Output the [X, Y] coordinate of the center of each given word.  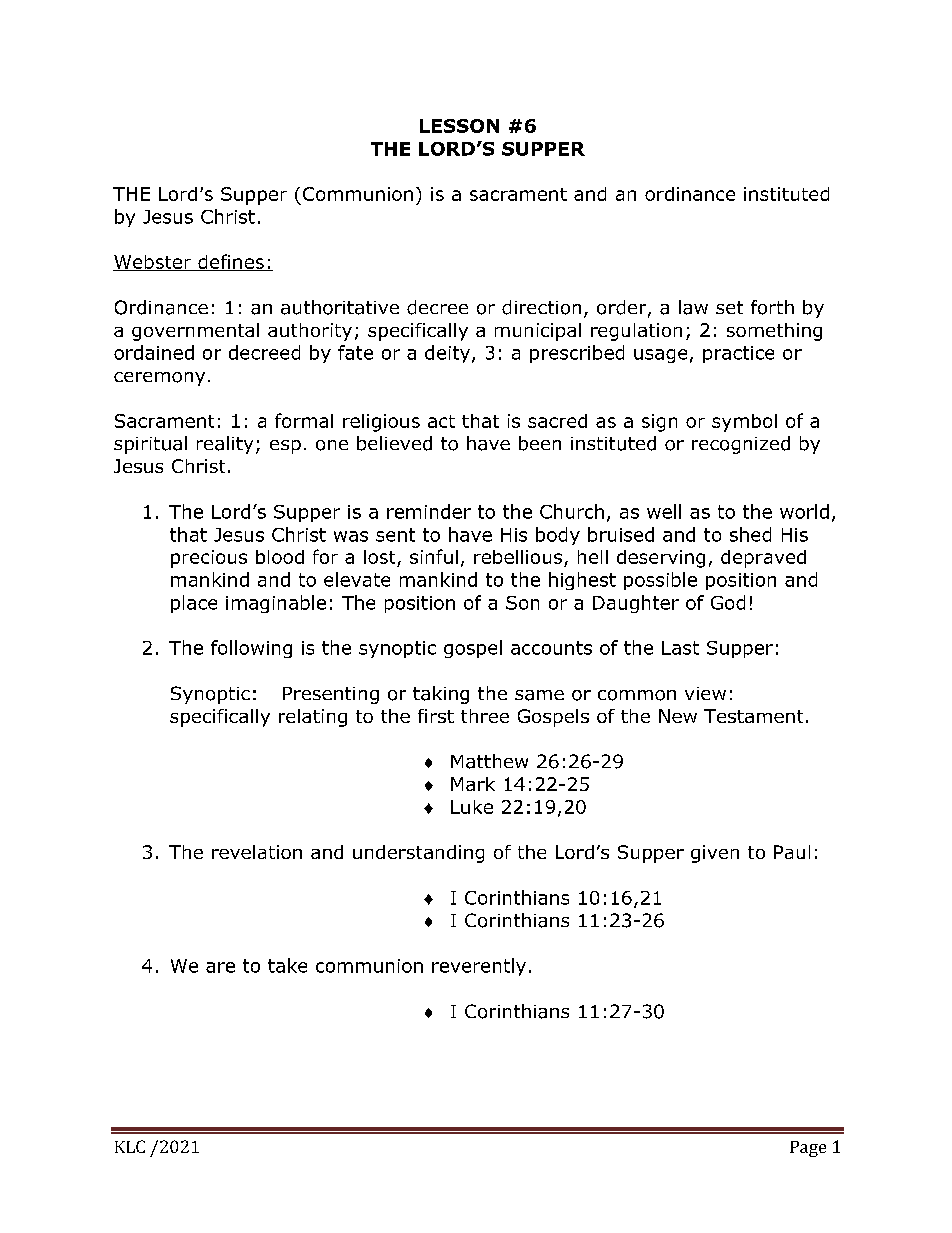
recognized [741, 445]
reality [225, 445]
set [729, 307]
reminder [429, 511]
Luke [472, 807]
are [220, 967]
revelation [257, 852]
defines [231, 262]
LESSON [459, 126]
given [715, 854]
